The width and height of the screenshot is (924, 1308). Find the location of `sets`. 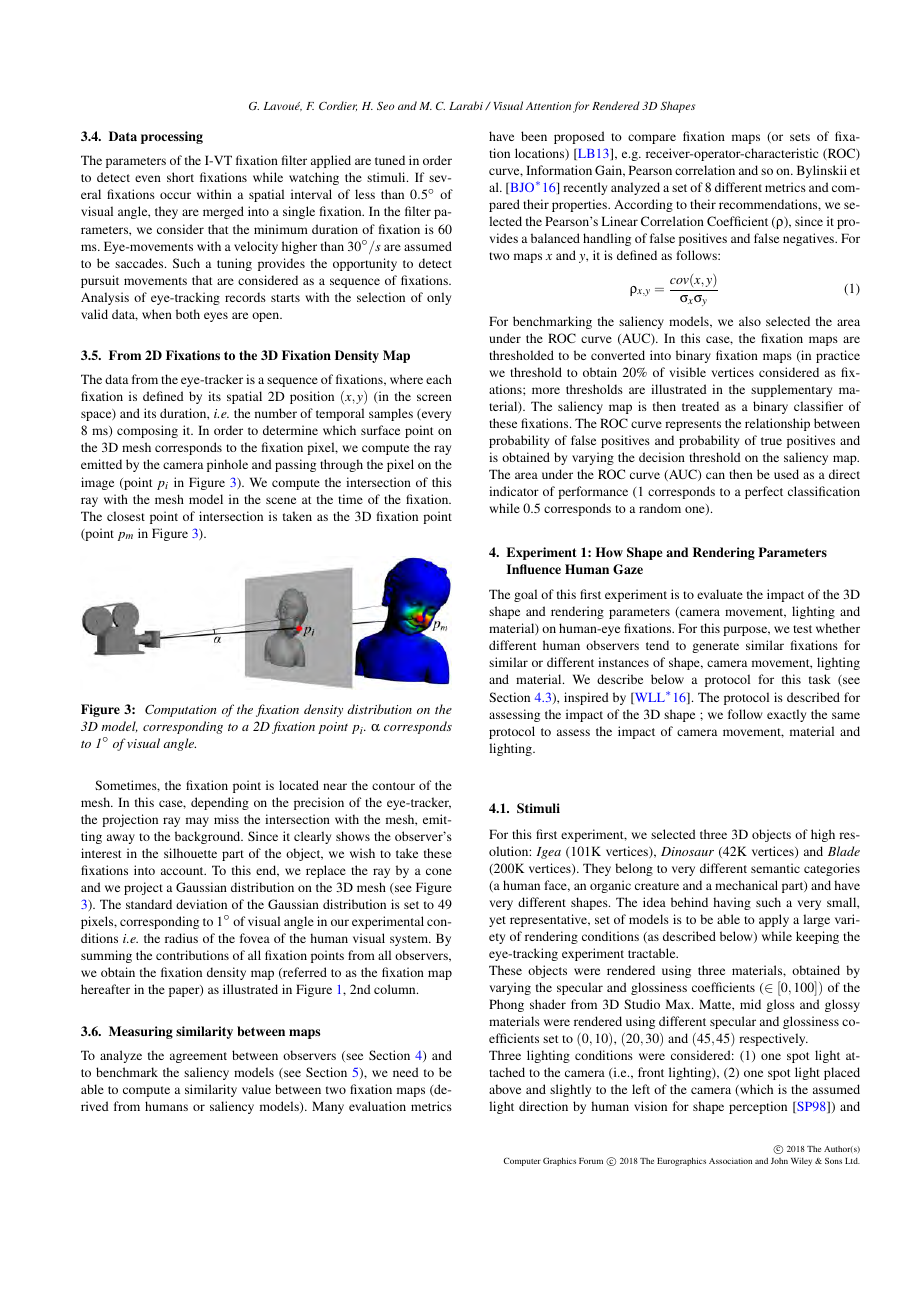

sets is located at coordinates (800, 137).
